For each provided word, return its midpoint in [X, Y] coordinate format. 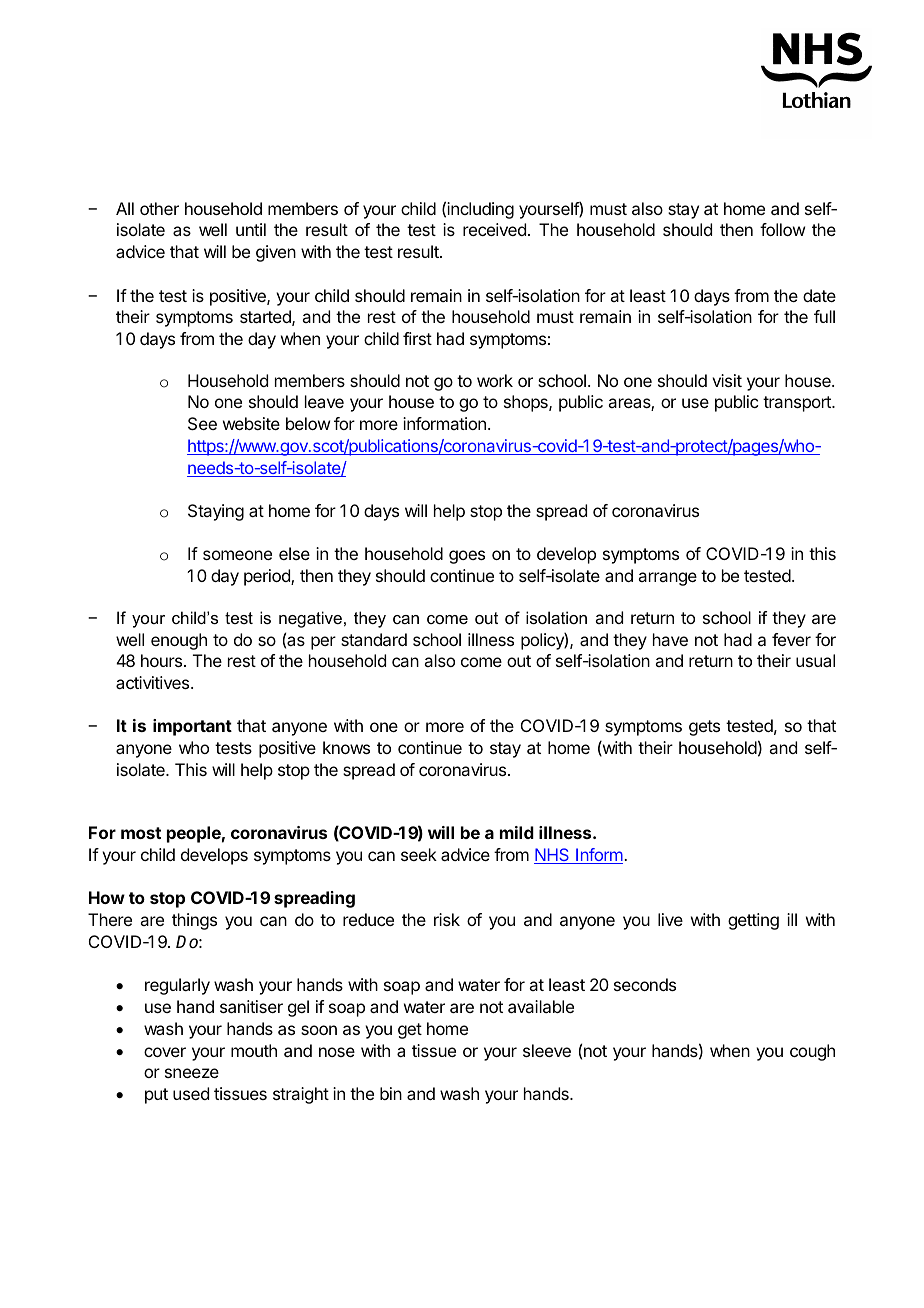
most [141, 833]
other [159, 208]
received [494, 229]
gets [704, 728]
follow [782, 229]
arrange [667, 579]
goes [467, 557]
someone [237, 555]
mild [517, 832]
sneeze [192, 1073]
